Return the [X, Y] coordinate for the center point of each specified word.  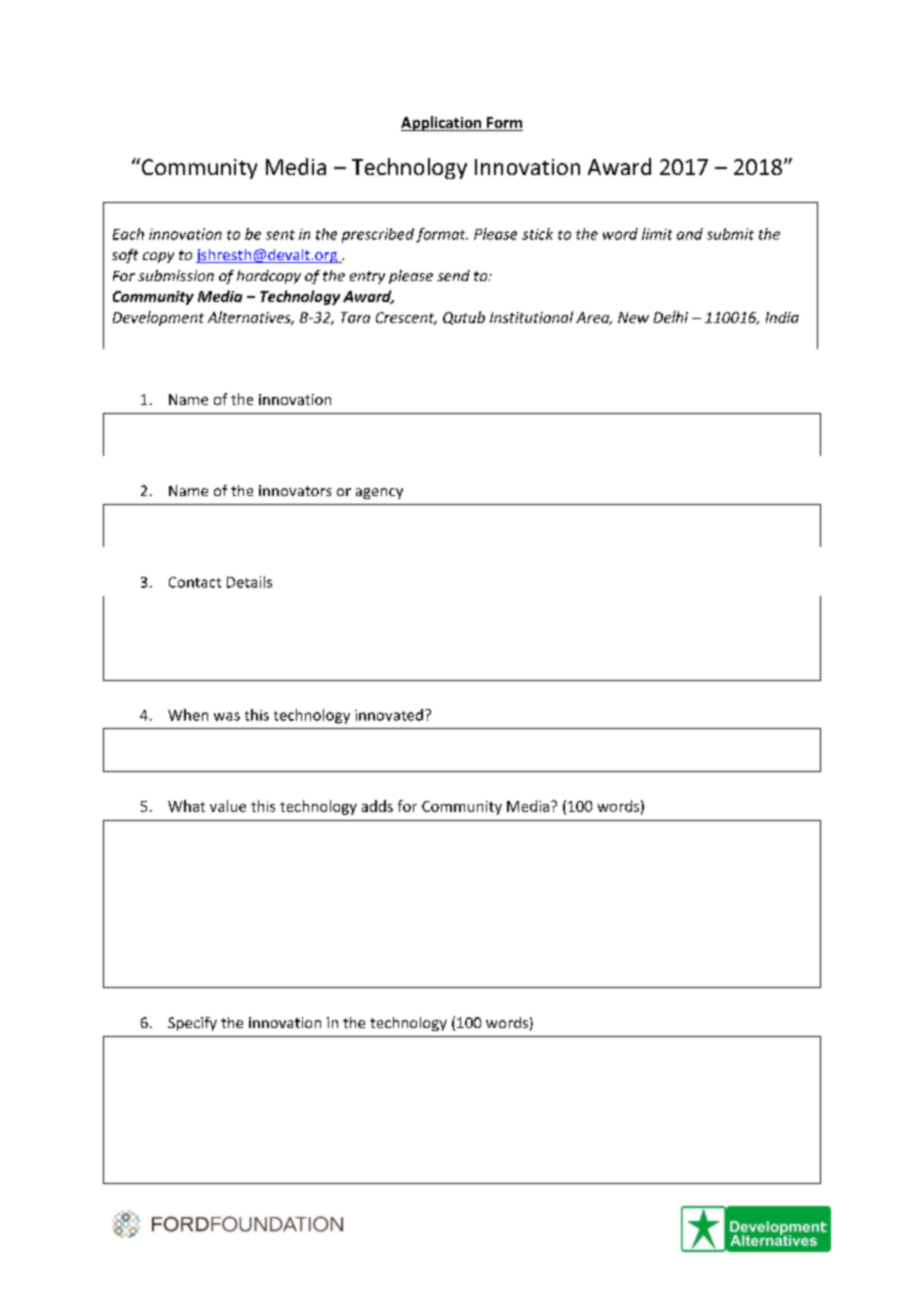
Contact [195, 582]
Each [128, 234]
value [228, 806]
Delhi [671, 317]
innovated [389, 715]
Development [158, 318]
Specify [192, 1024]
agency [379, 493]
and [690, 234]
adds [377, 806]
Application [442, 123]
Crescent [406, 318]
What [186, 806]
